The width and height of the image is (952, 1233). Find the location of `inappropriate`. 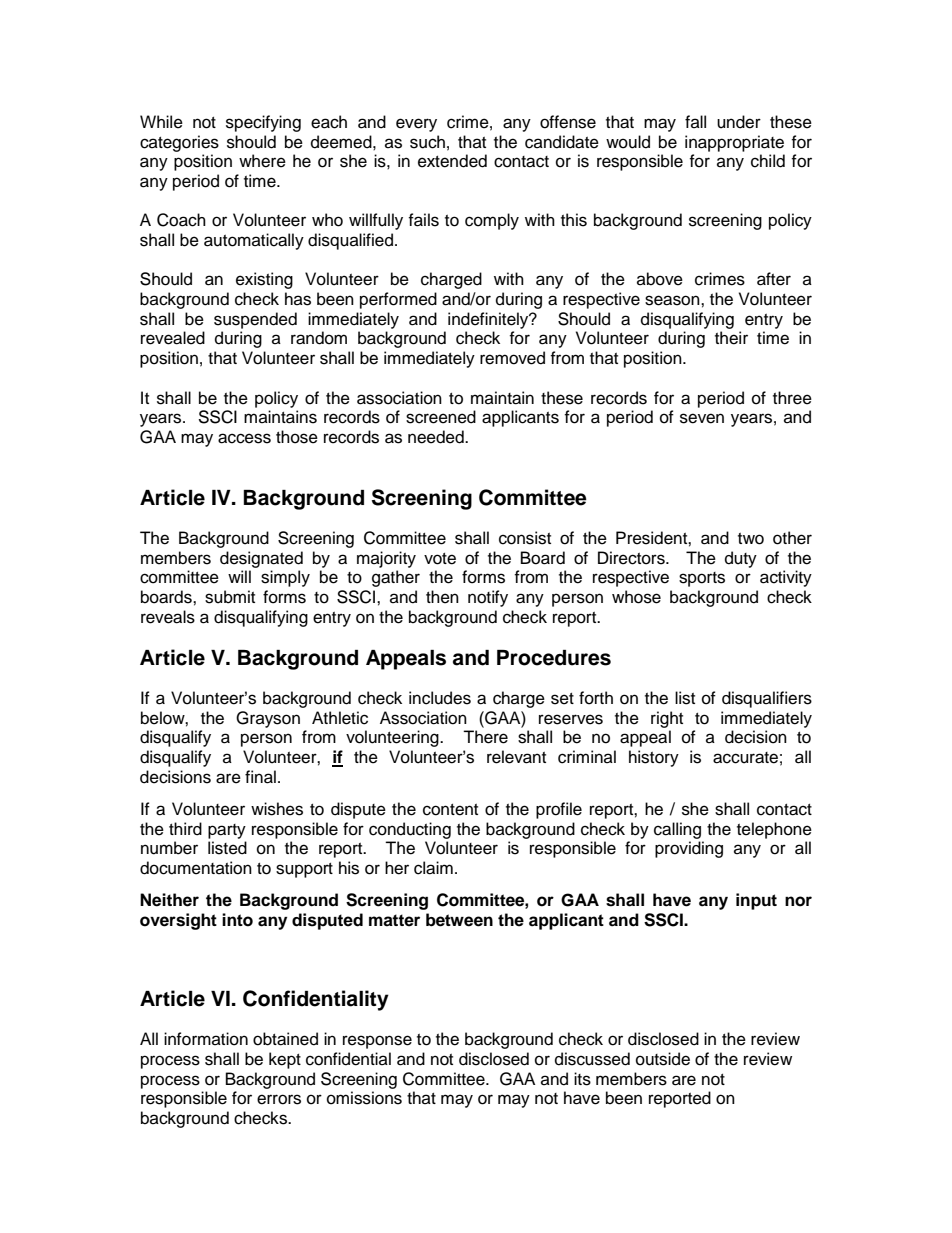

inappropriate is located at coordinates (734, 143).
